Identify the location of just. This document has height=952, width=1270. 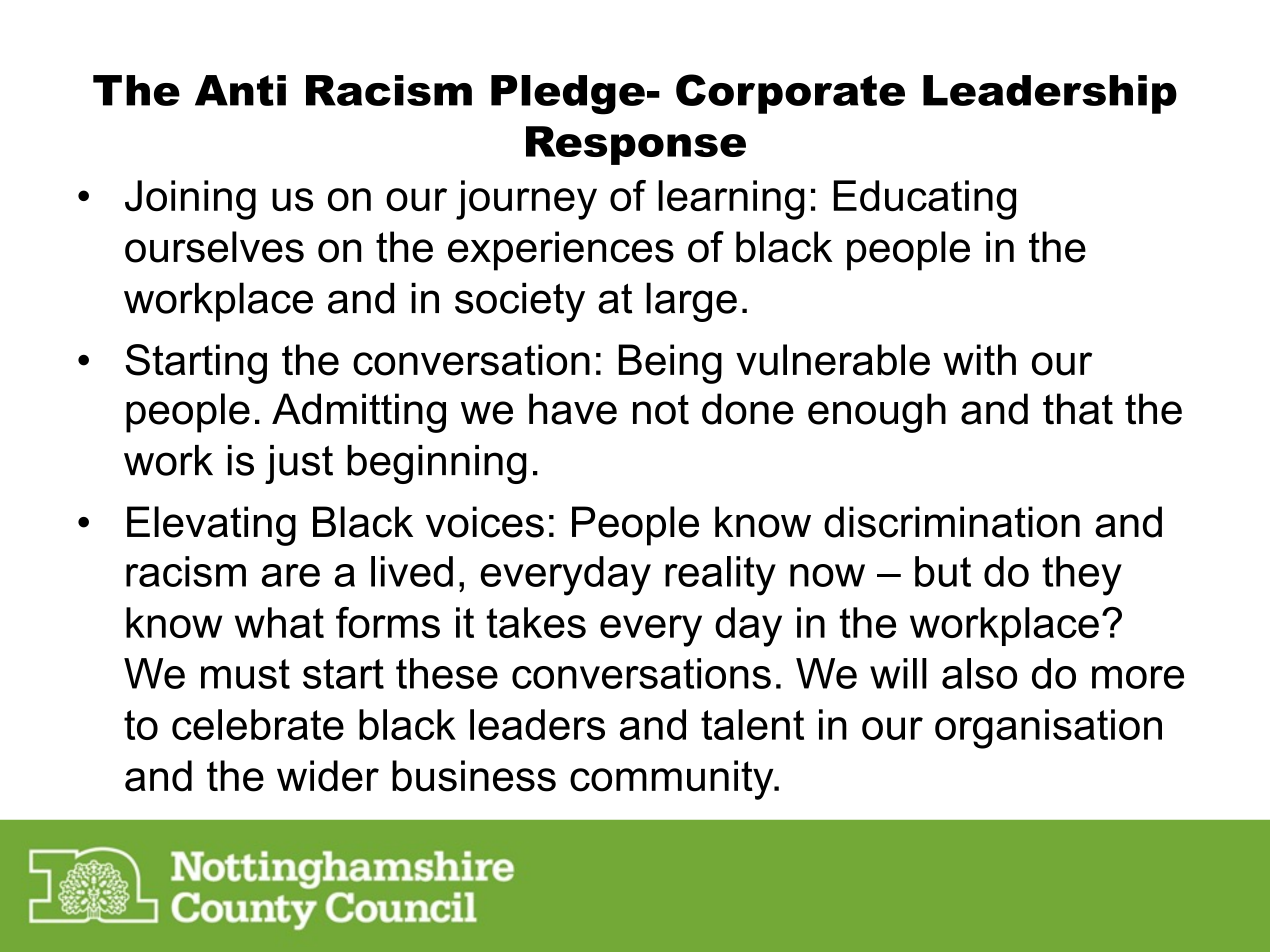
(299, 464).
